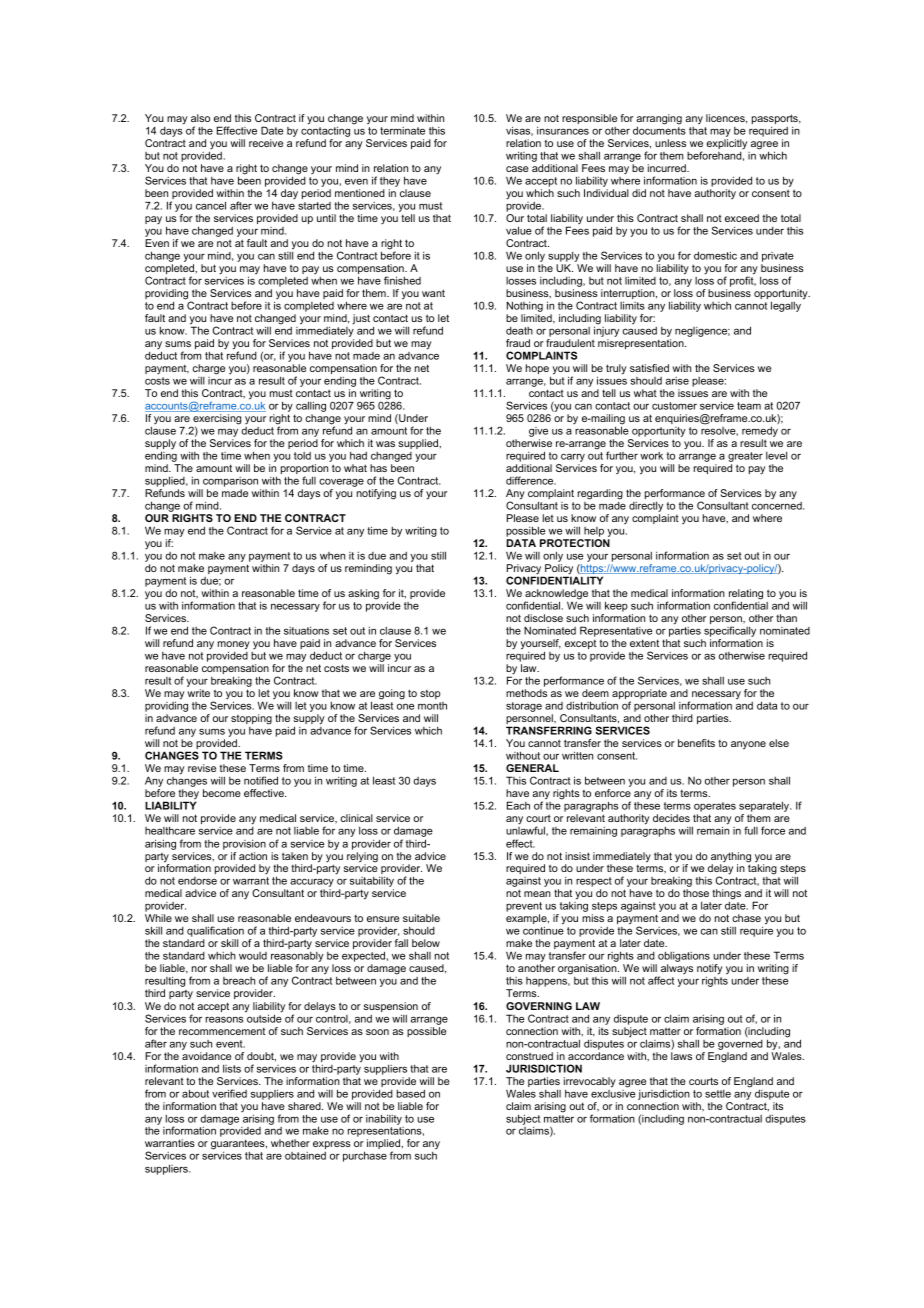 The image size is (924, 1308). Describe the element at coordinates (746, 595) in the screenshot. I see `relating` at that location.
